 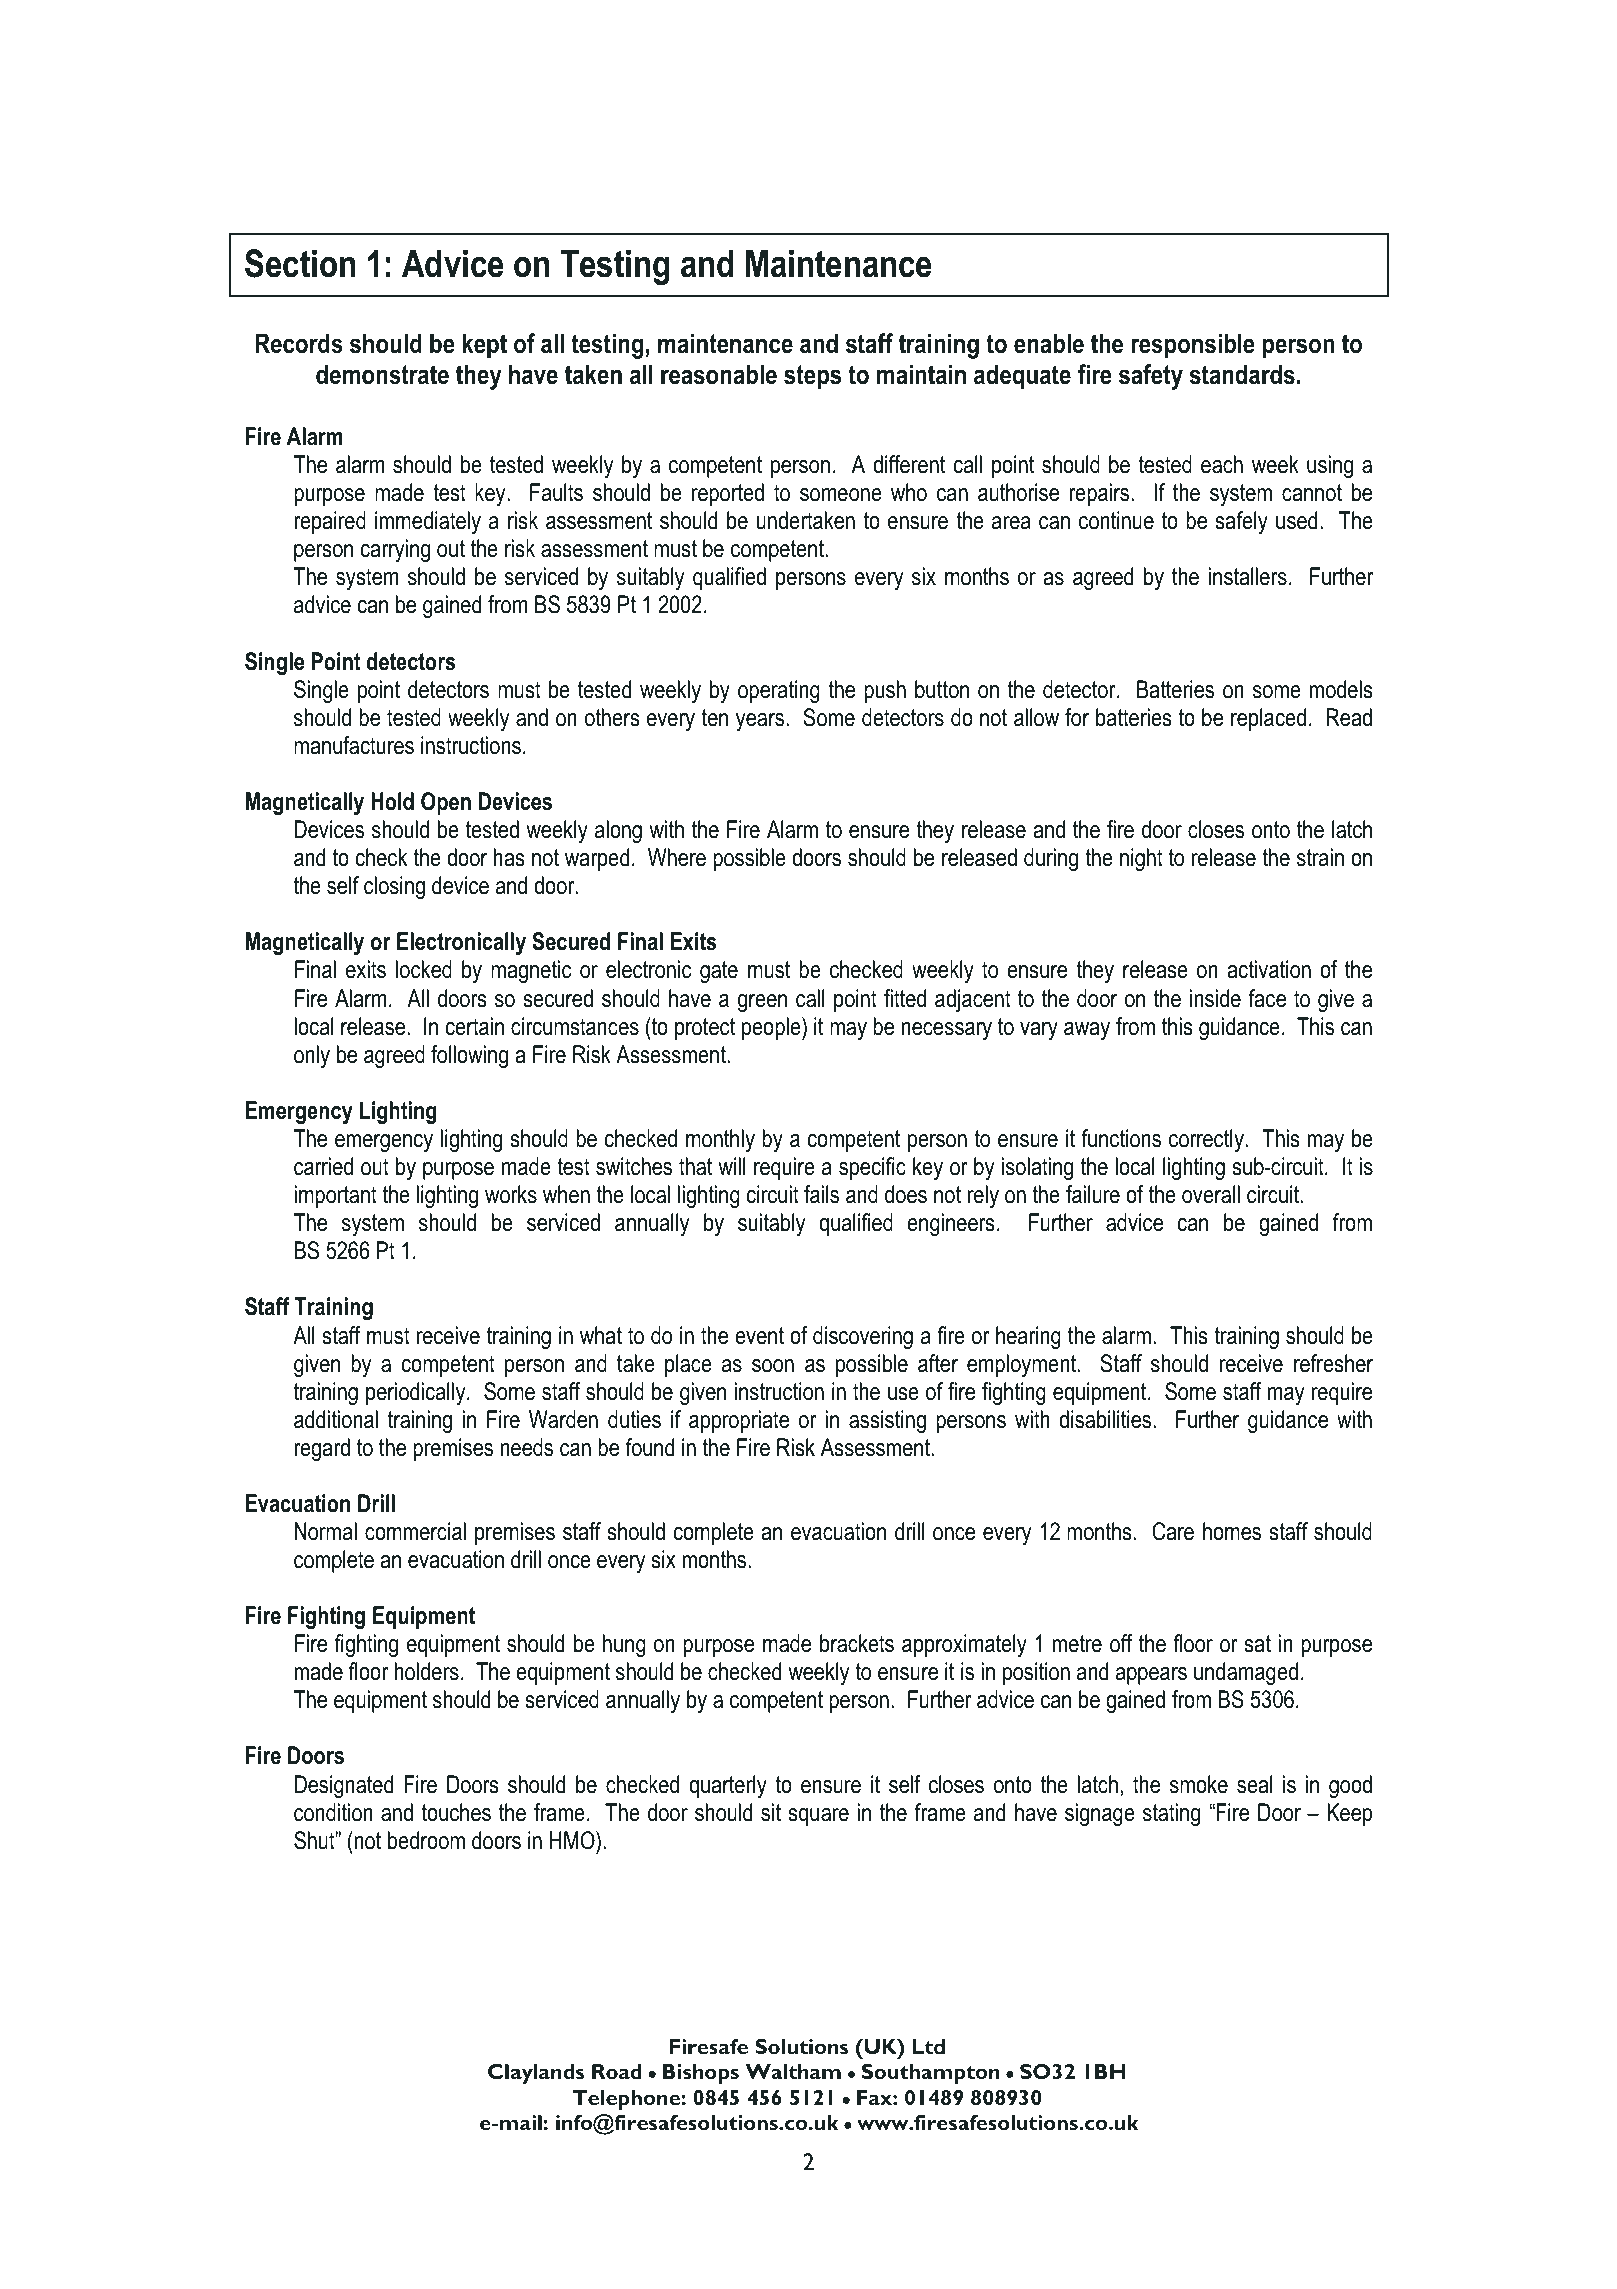 What do you see at coordinates (511, 1194) in the screenshot?
I see `works` at bounding box center [511, 1194].
